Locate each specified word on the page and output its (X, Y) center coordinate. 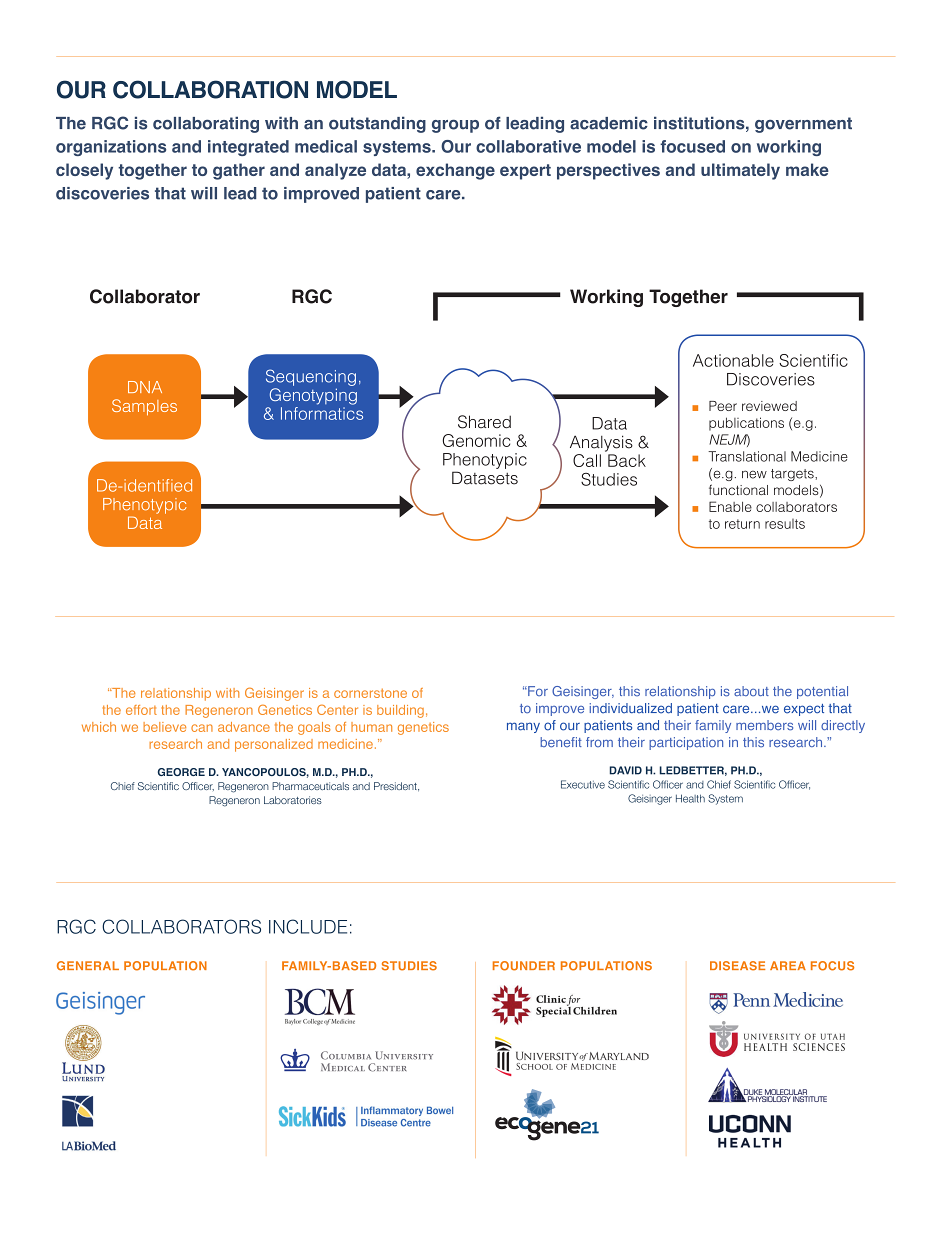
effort (141, 710)
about (751, 691)
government (803, 125)
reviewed (769, 406)
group (455, 126)
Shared (484, 422)
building (400, 711)
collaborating (206, 124)
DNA (145, 387)
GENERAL (88, 966)
